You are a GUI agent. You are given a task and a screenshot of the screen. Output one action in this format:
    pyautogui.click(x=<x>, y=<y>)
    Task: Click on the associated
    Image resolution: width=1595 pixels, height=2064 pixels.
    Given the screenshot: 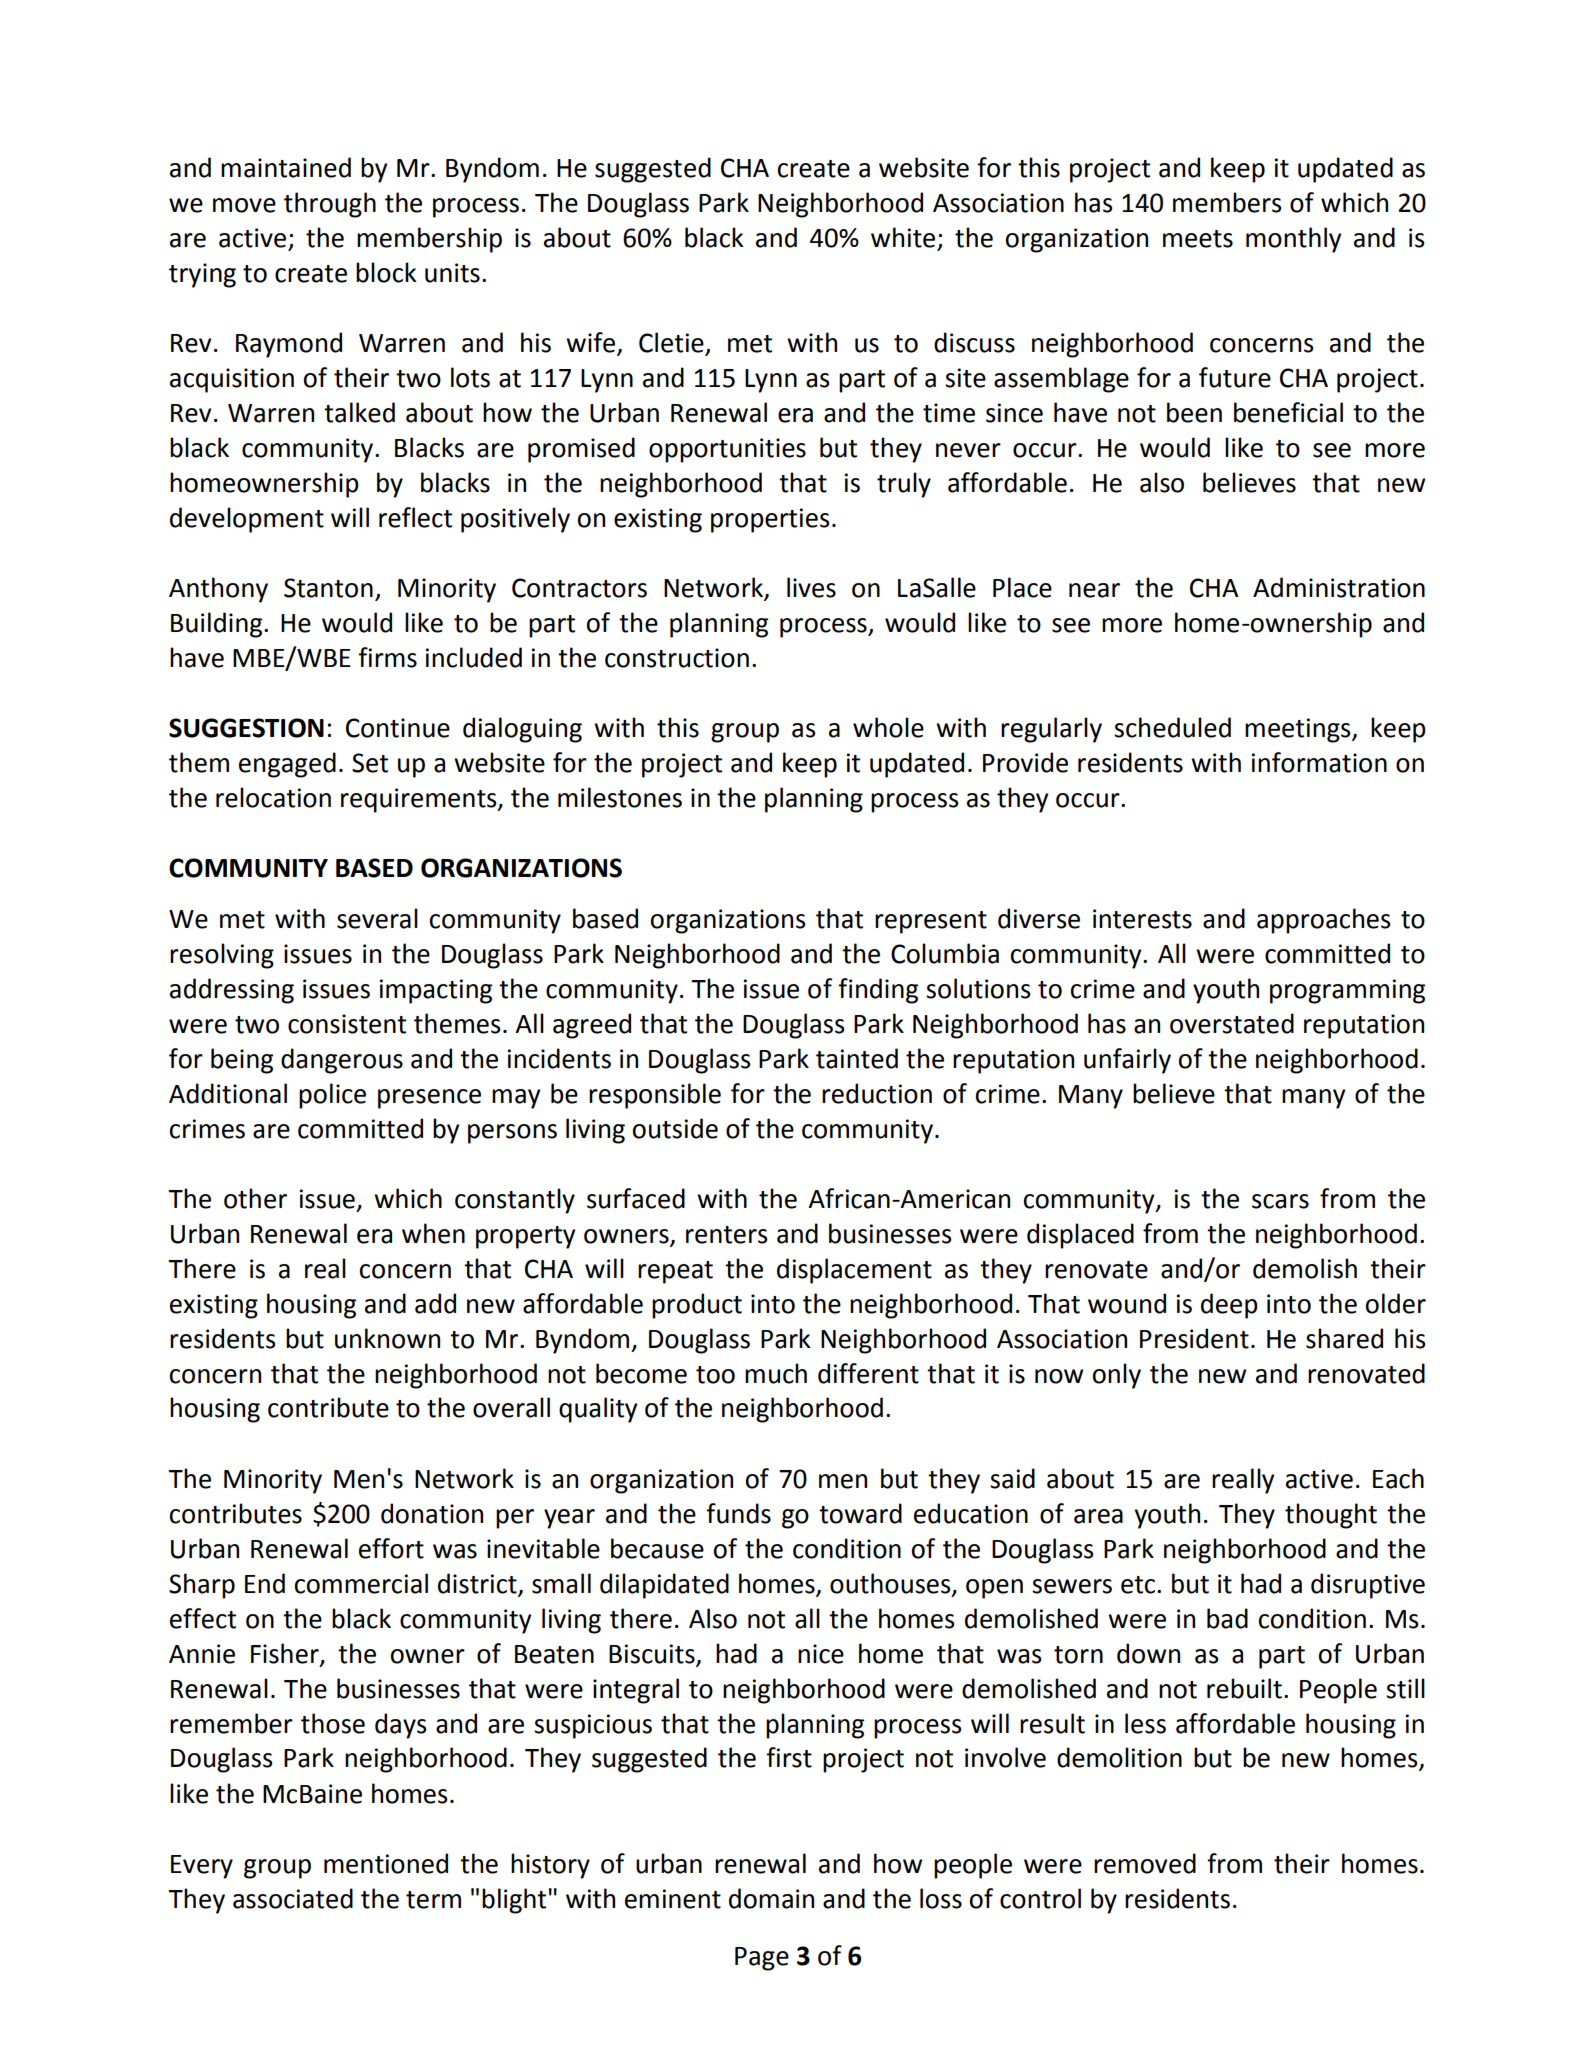 What is the action you would take?
    pyautogui.click(x=293, y=1898)
